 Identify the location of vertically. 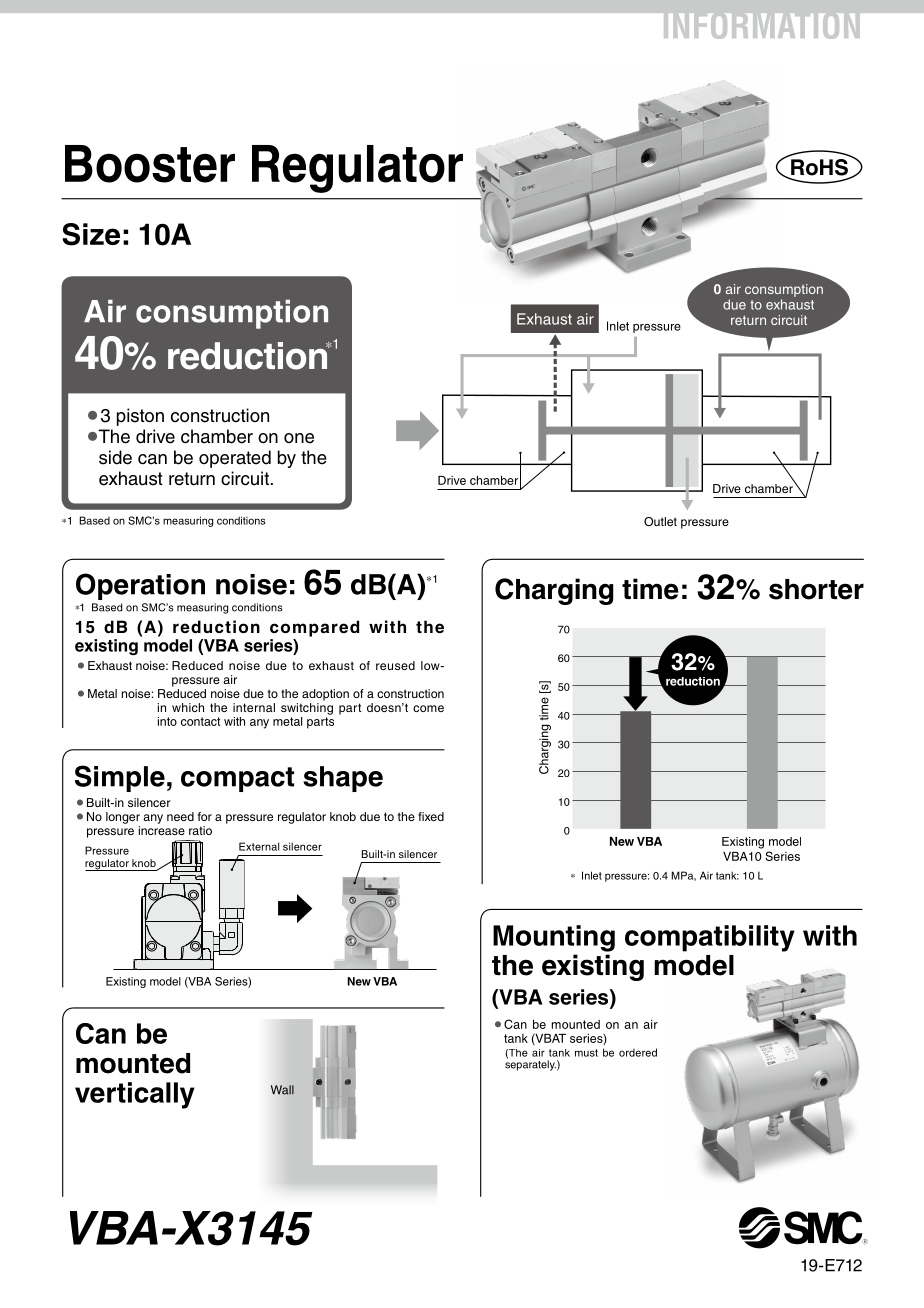
(135, 1095).
